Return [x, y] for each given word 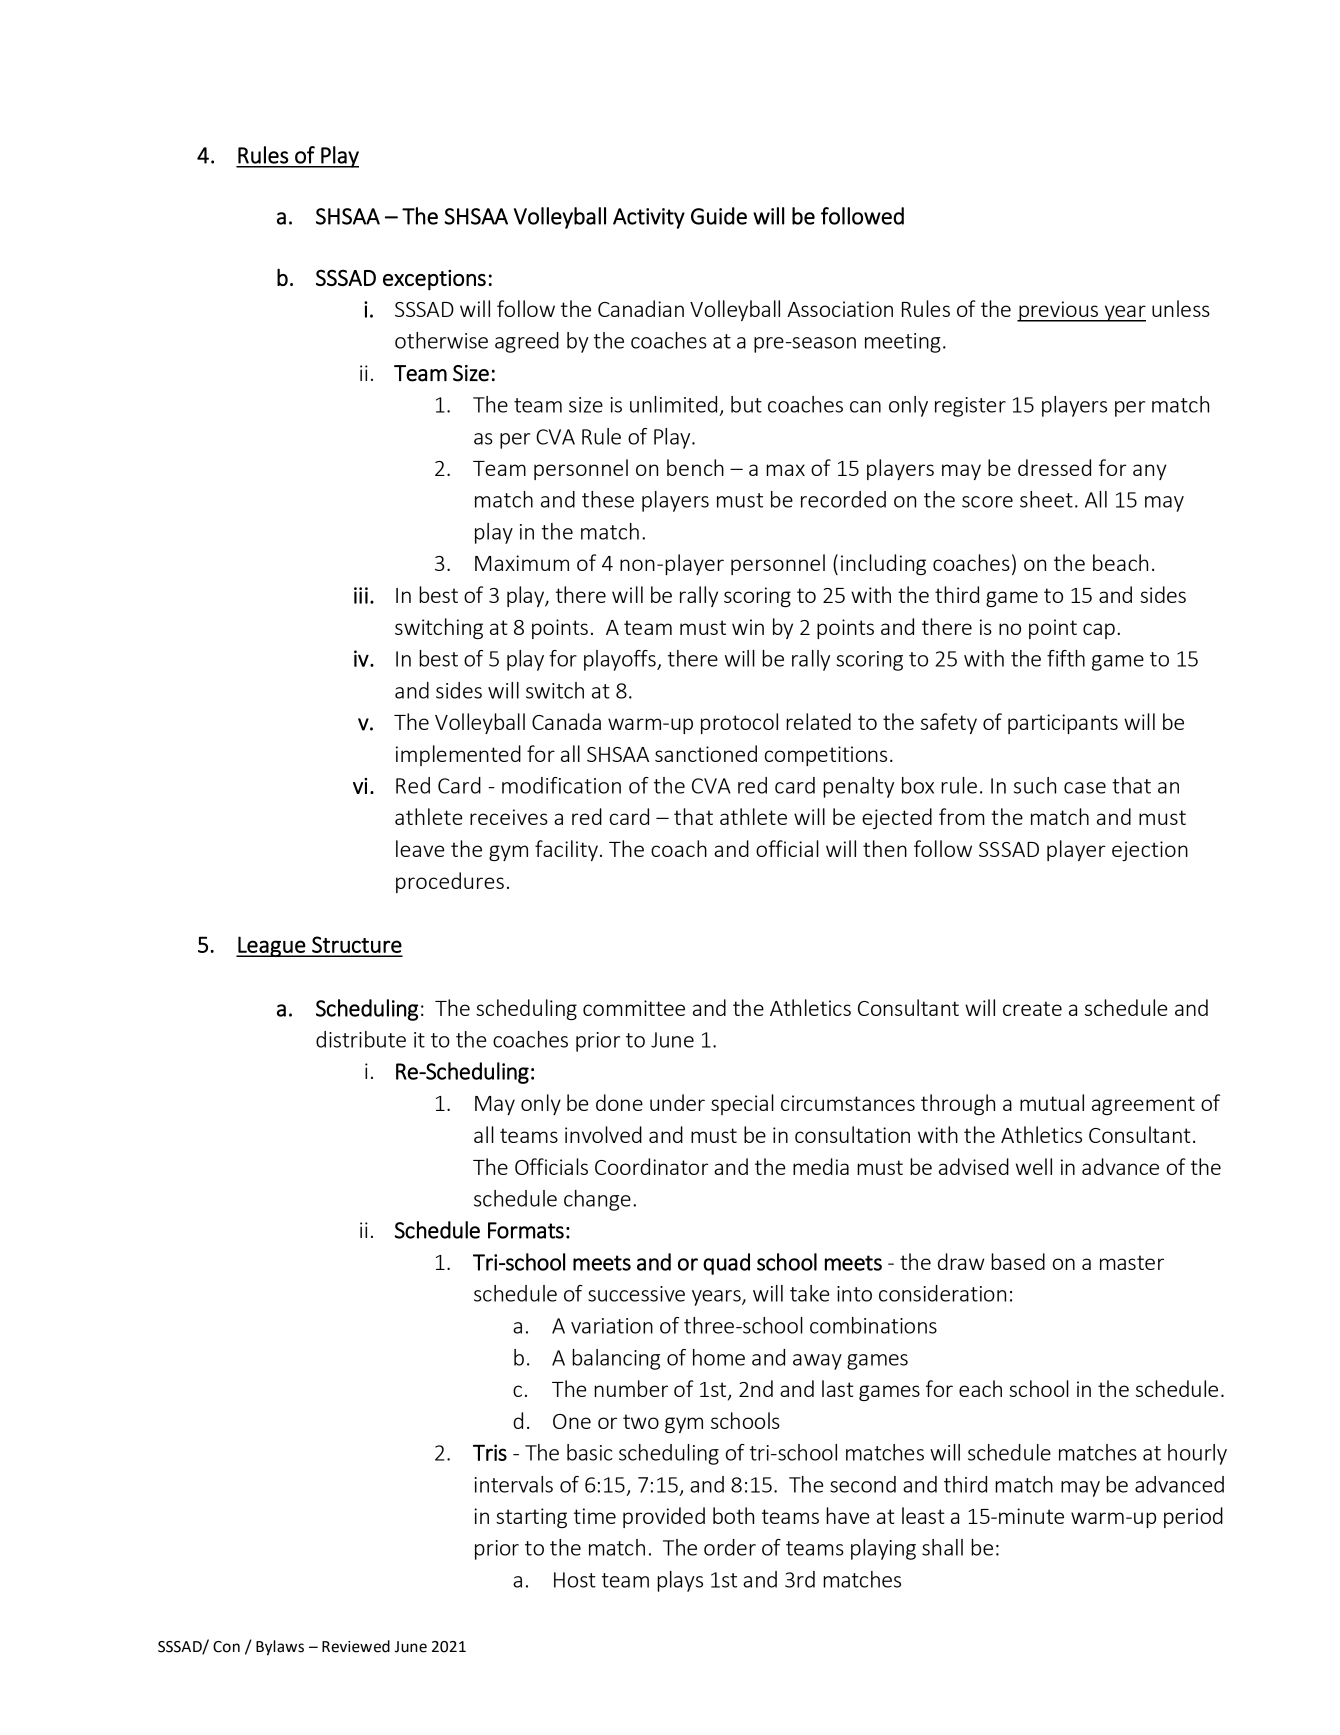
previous [1058, 311]
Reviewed [356, 1646]
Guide [719, 216]
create [1032, 1008]
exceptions [434, 280]
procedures [450, 882]
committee [634, 1008]
